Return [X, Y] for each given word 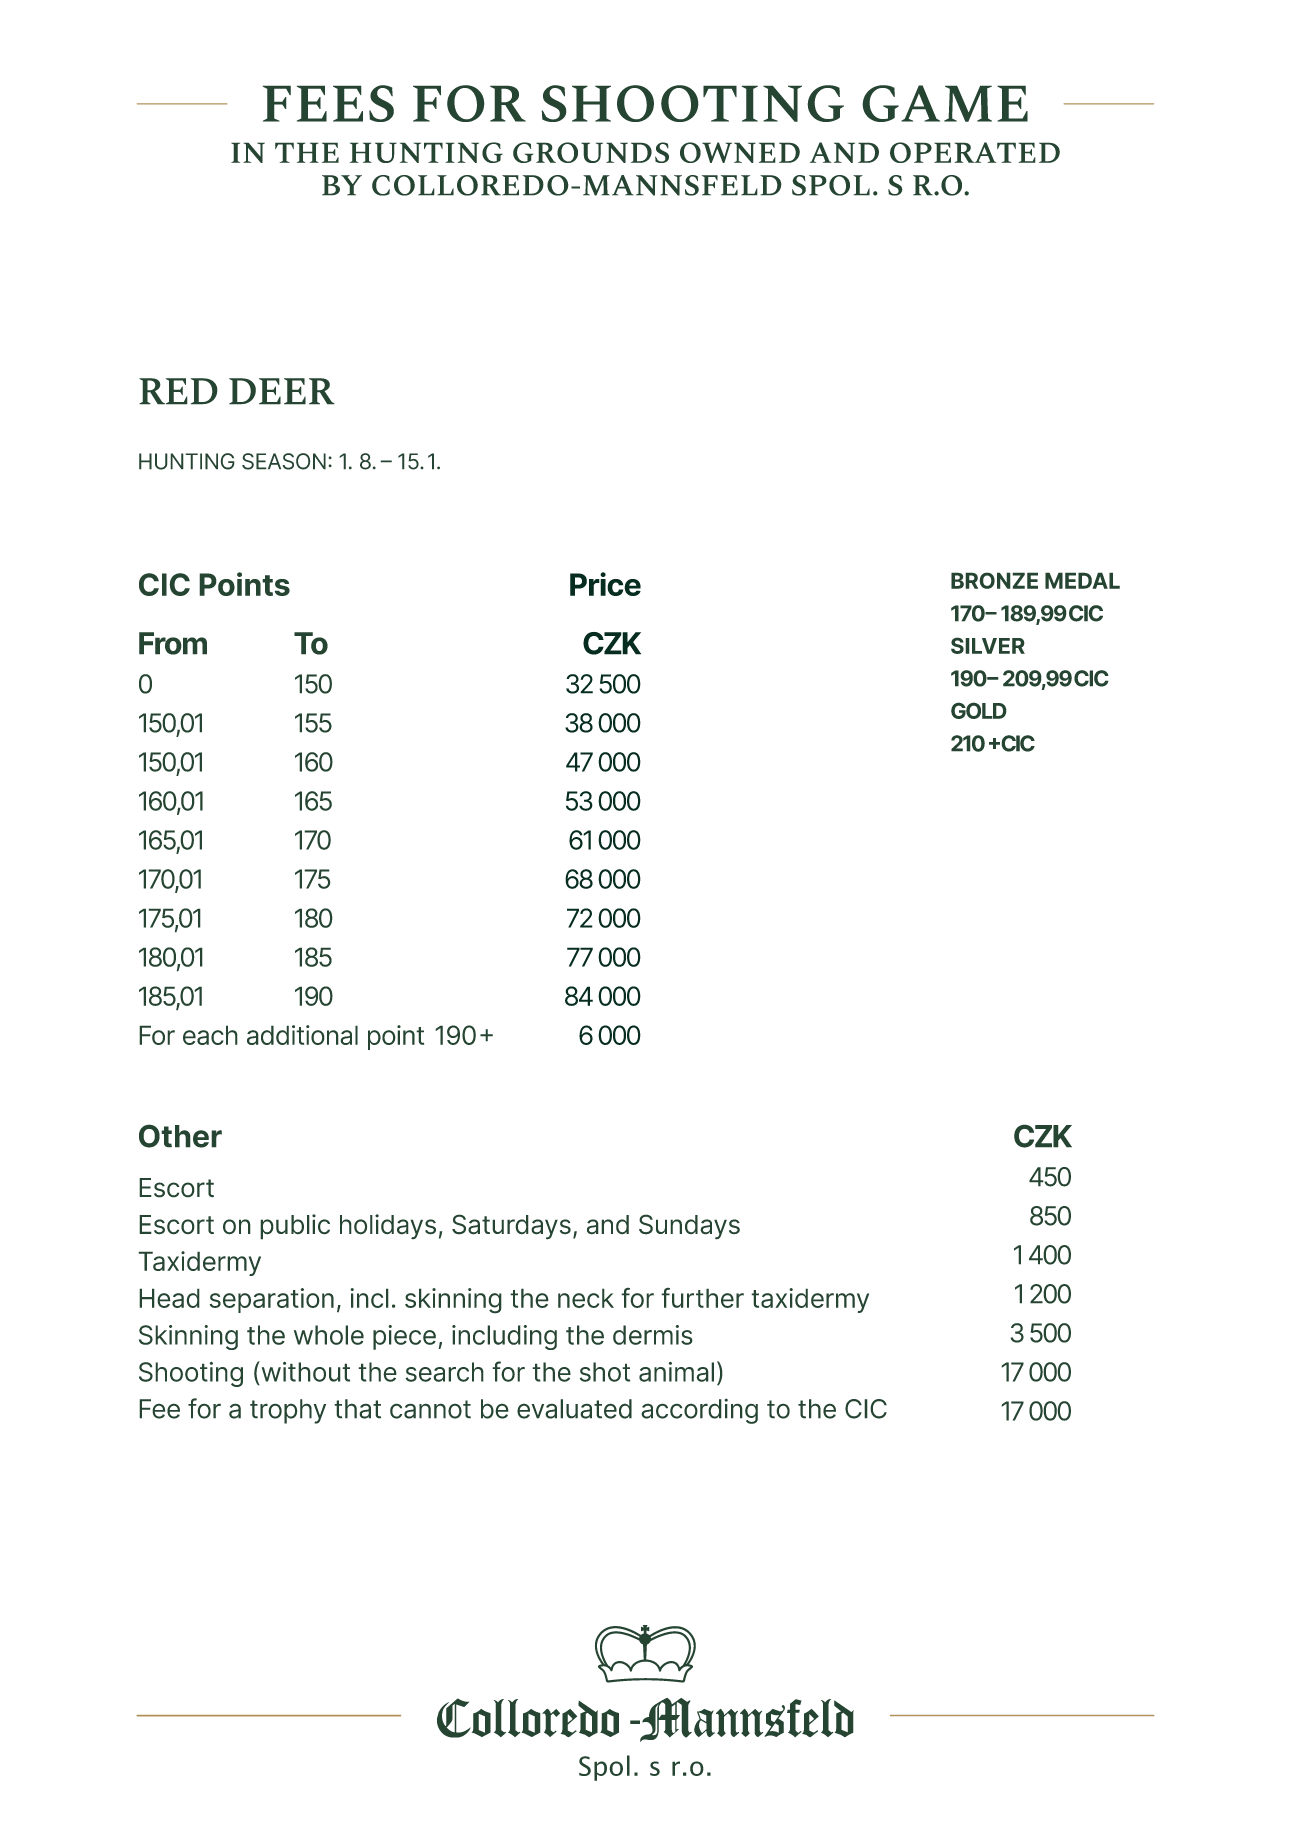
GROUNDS [591, 152]
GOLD [979, 710]
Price [605, 584]
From [173, 643]
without [304, 1371]
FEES [328, 103]
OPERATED [975, 152]
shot [605, 1372]
